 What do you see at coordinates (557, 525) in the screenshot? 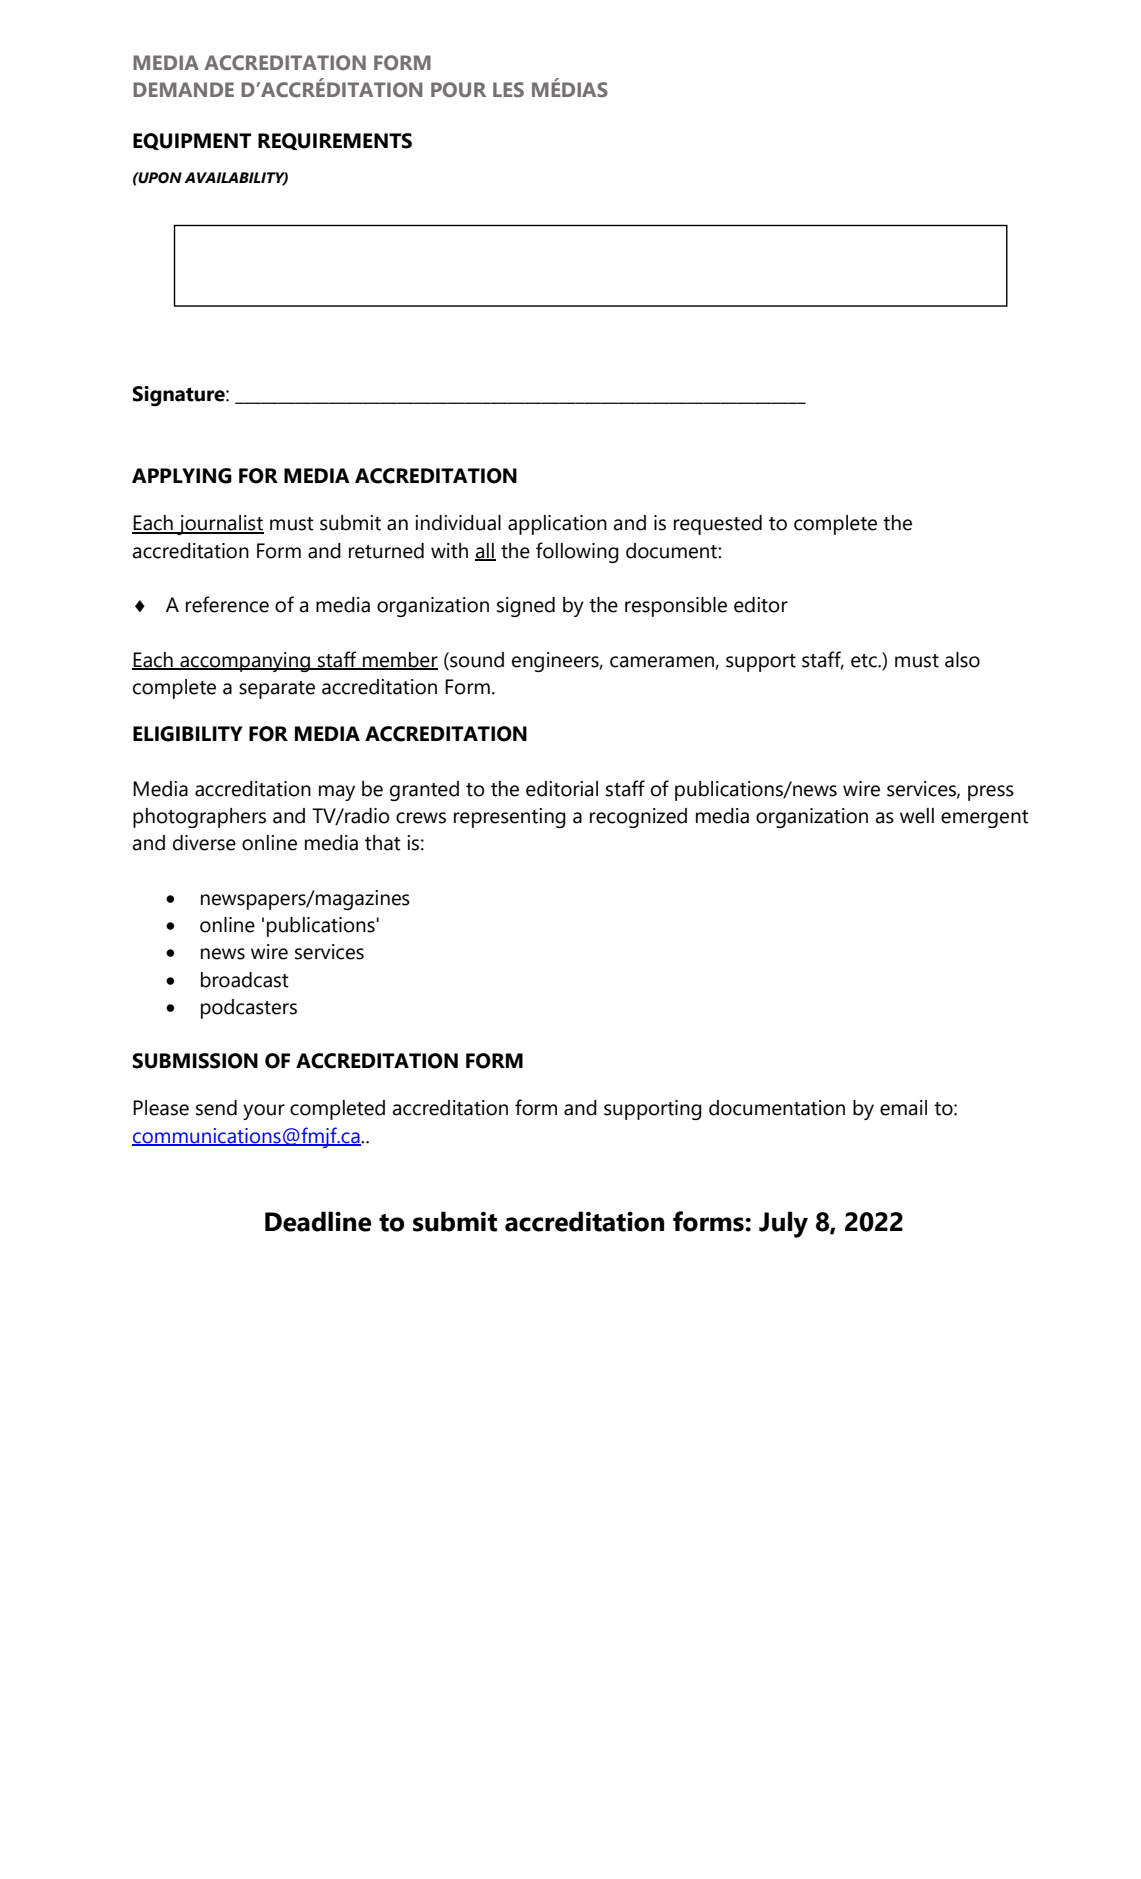
I see `application` at bounding box center [557, 525].
